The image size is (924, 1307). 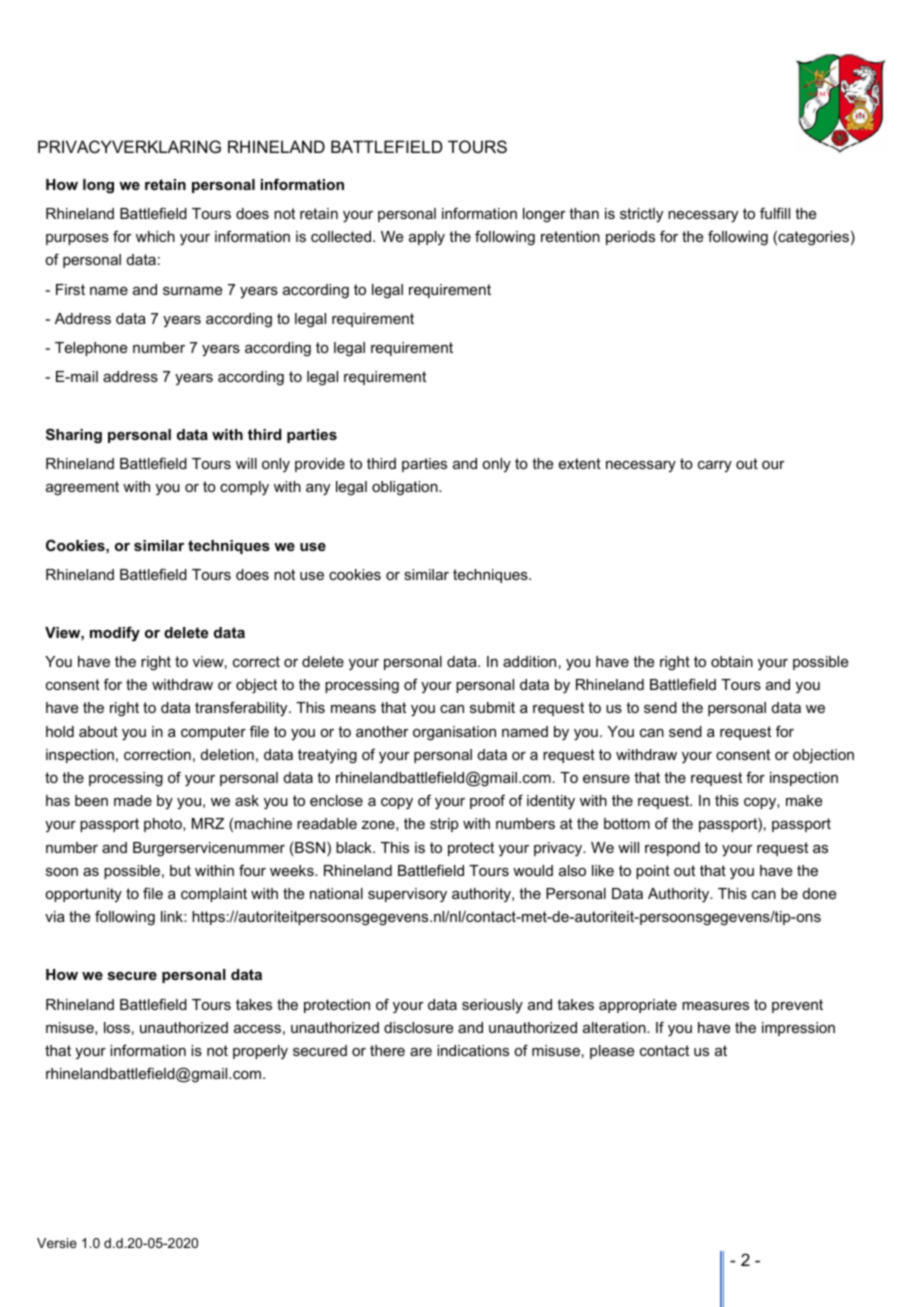 I want to click on respond, so click(x=672, y=849).
